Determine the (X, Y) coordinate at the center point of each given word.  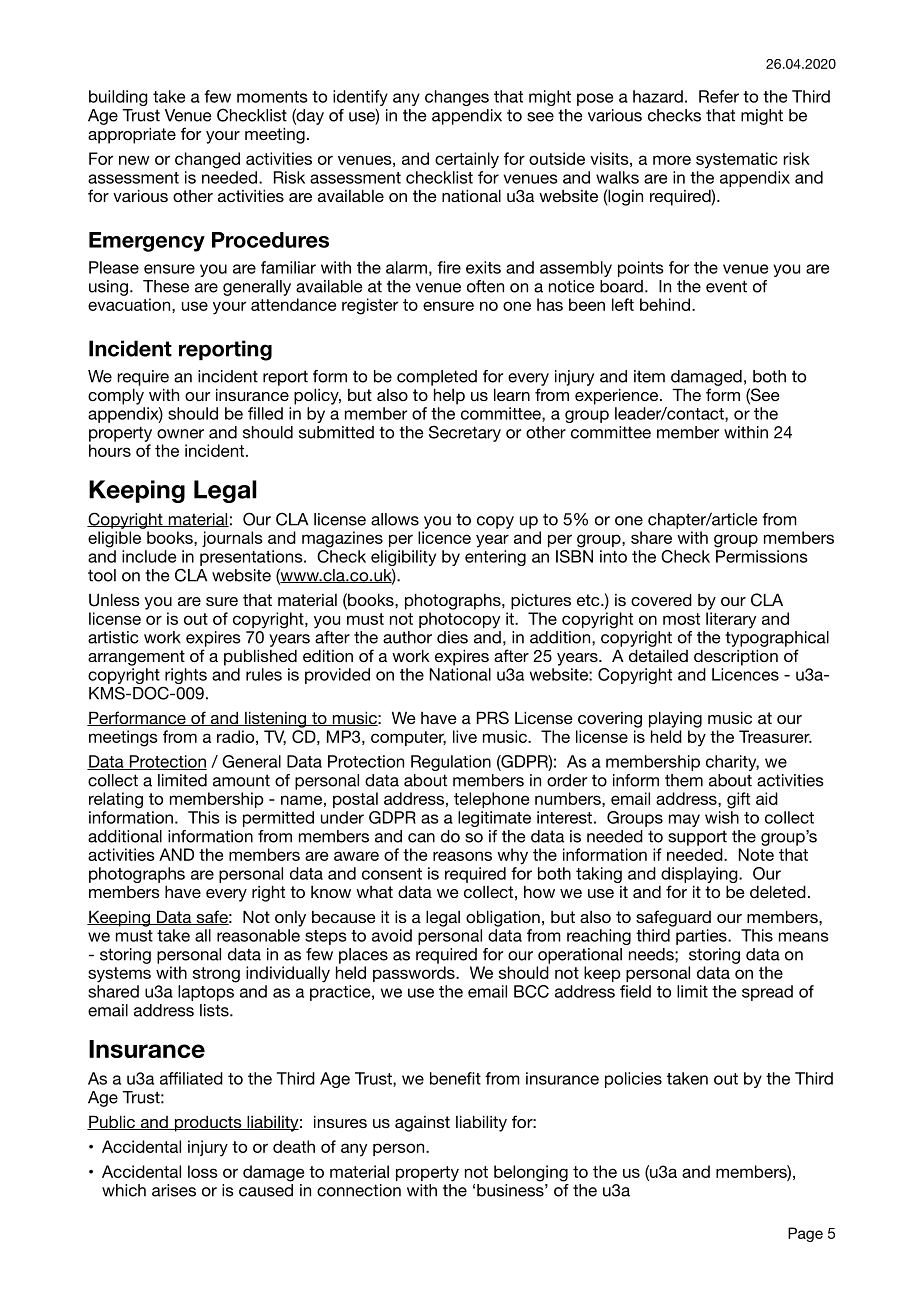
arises (174, 1190)
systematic (736, 160)
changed (207, 160)
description (736, 657)
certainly (467, 160)
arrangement (136, 658)
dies (452, 637)
